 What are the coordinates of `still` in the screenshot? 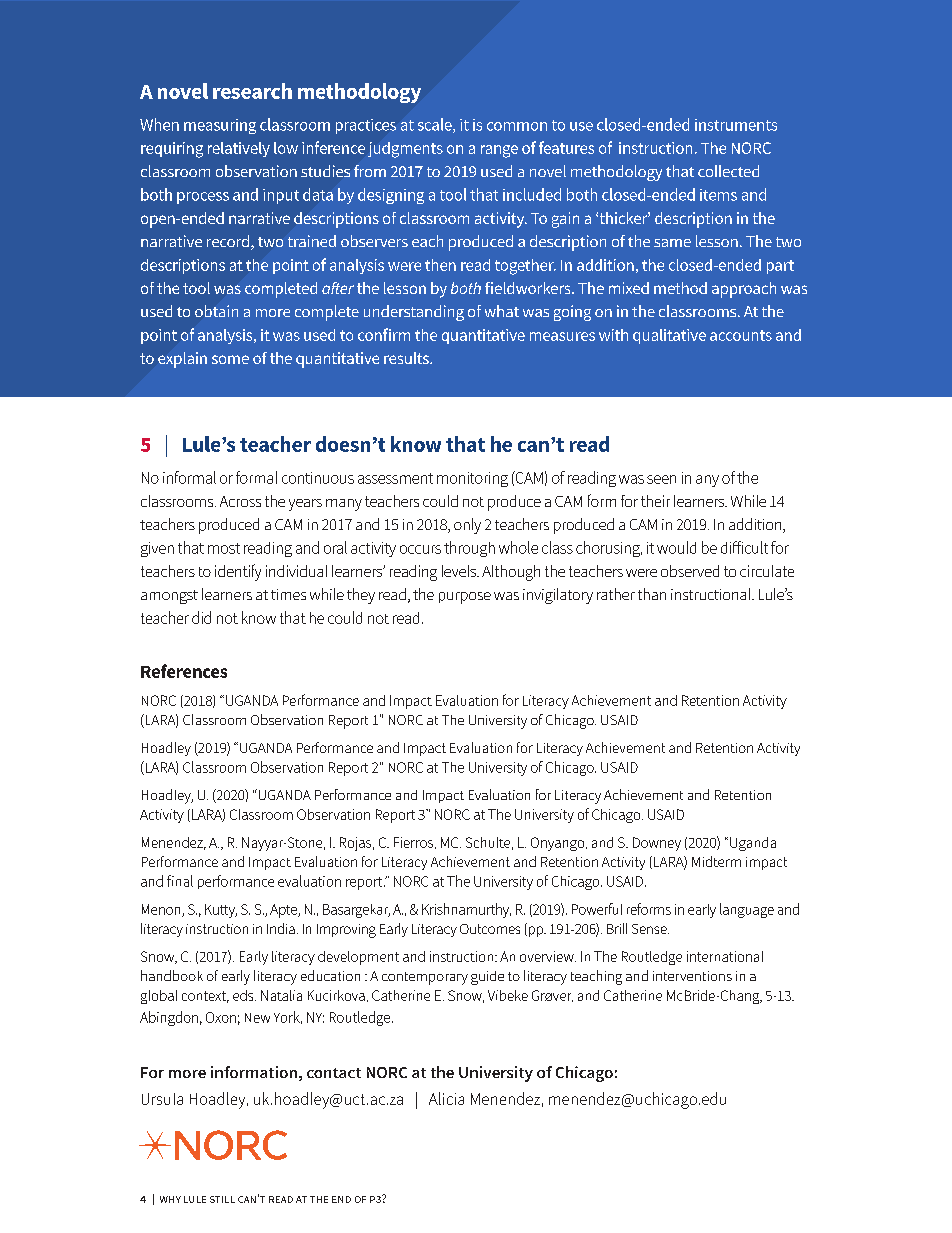 It's located at (222, 1199).
